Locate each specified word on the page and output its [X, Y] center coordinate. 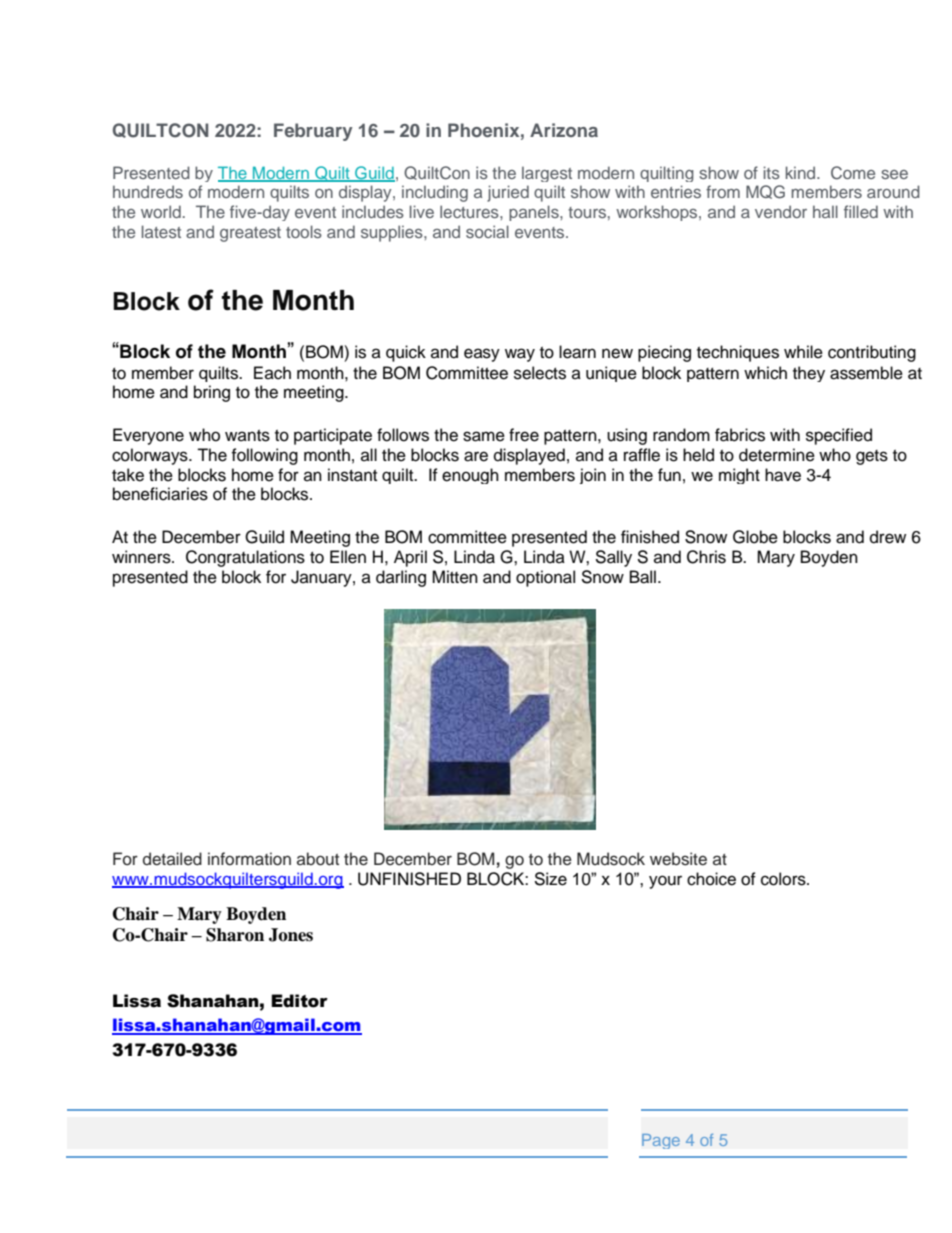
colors [784, 879]
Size [550, 879]
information [249, 859]
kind [802, 172]
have [783, 475]
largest [547, 174]
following [264, 456]
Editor [299, 1001]
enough [470, 476]
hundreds [148, 191]
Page [661, 1141]
